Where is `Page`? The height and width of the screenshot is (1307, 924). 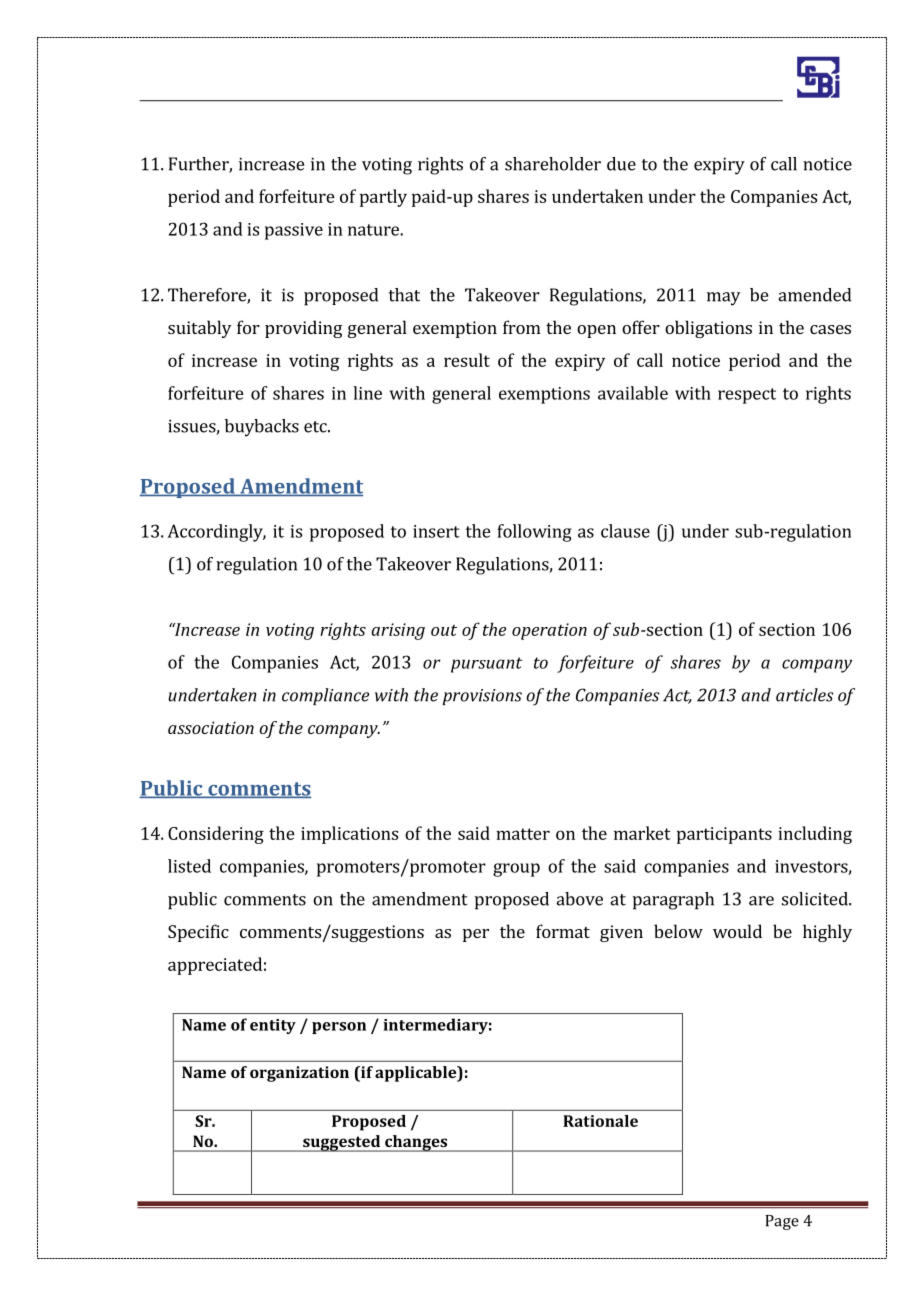 Page is located at coordinates (782, 1222).
